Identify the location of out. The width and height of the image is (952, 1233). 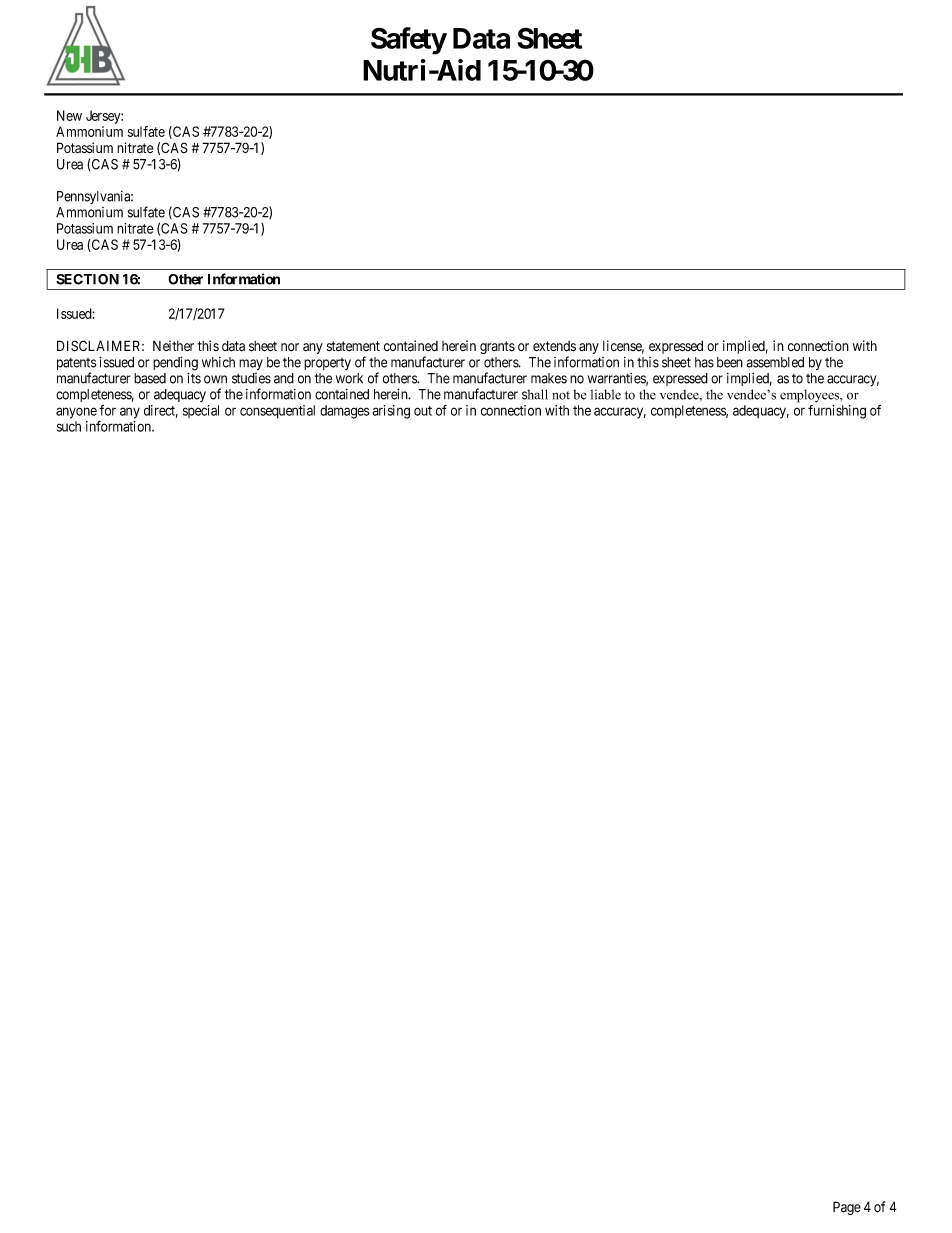
(423, 411).
